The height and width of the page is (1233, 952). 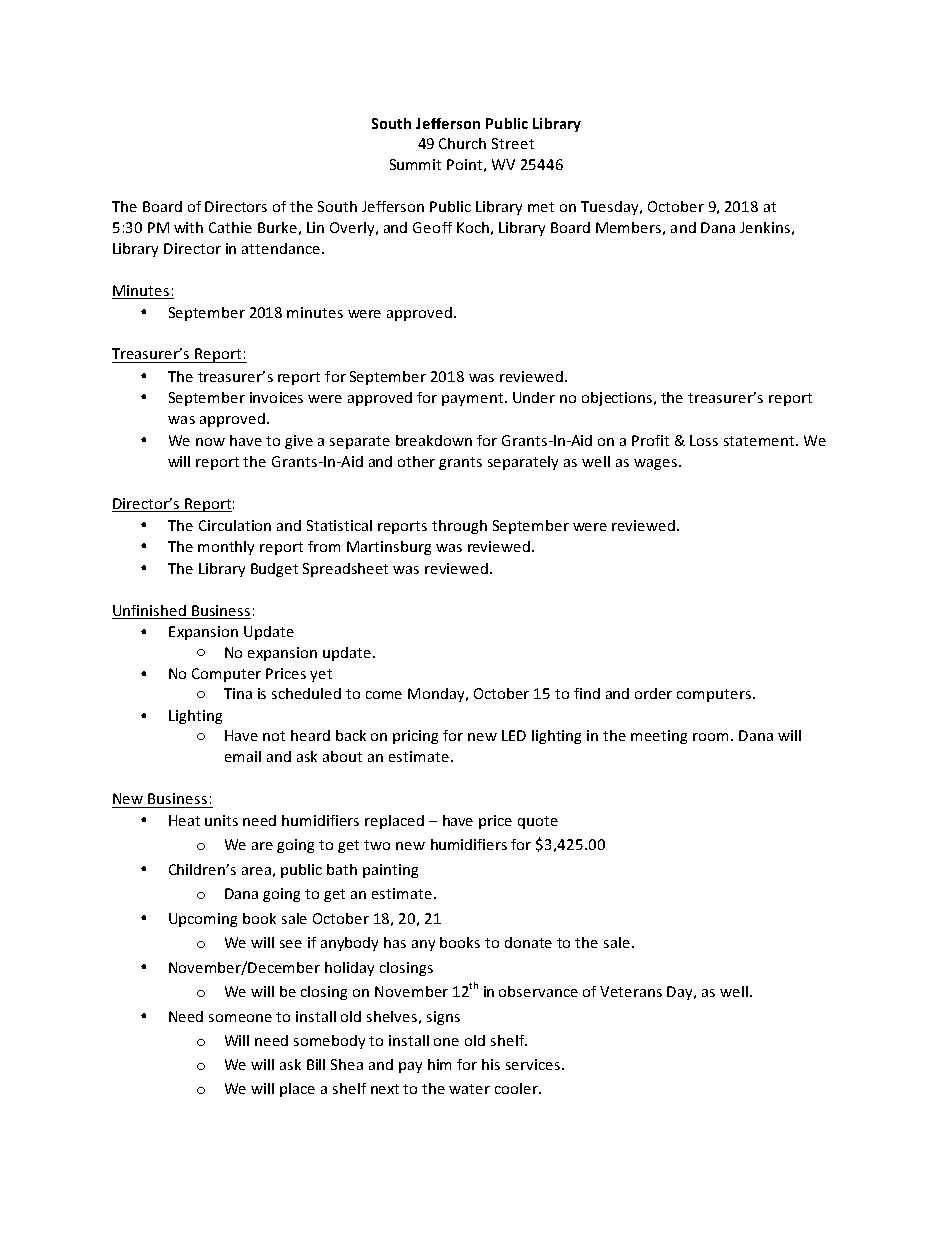 I want to click on someone, so click(x=240, y=1018).
